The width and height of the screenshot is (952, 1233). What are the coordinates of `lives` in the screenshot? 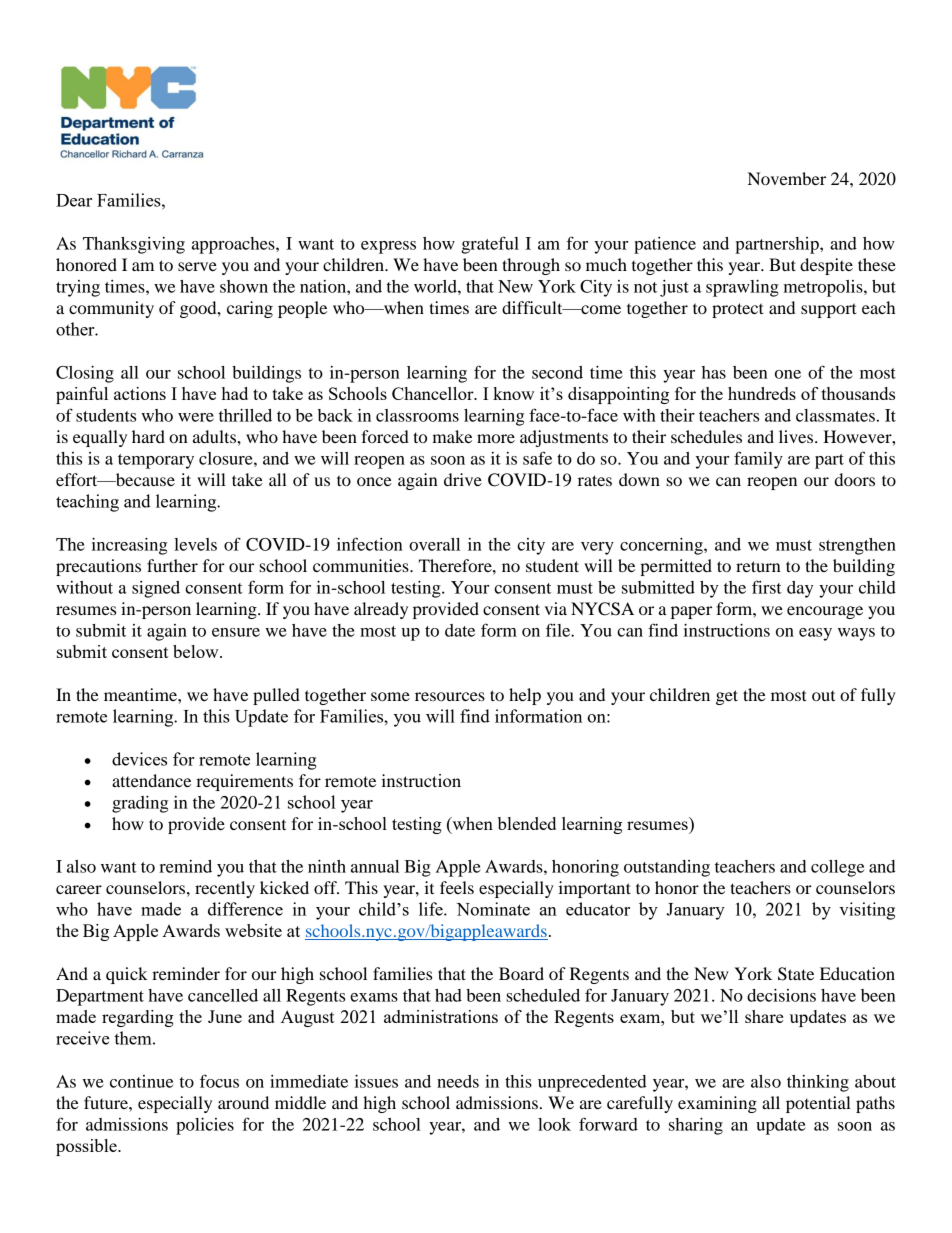 It's located at (797, 436).
